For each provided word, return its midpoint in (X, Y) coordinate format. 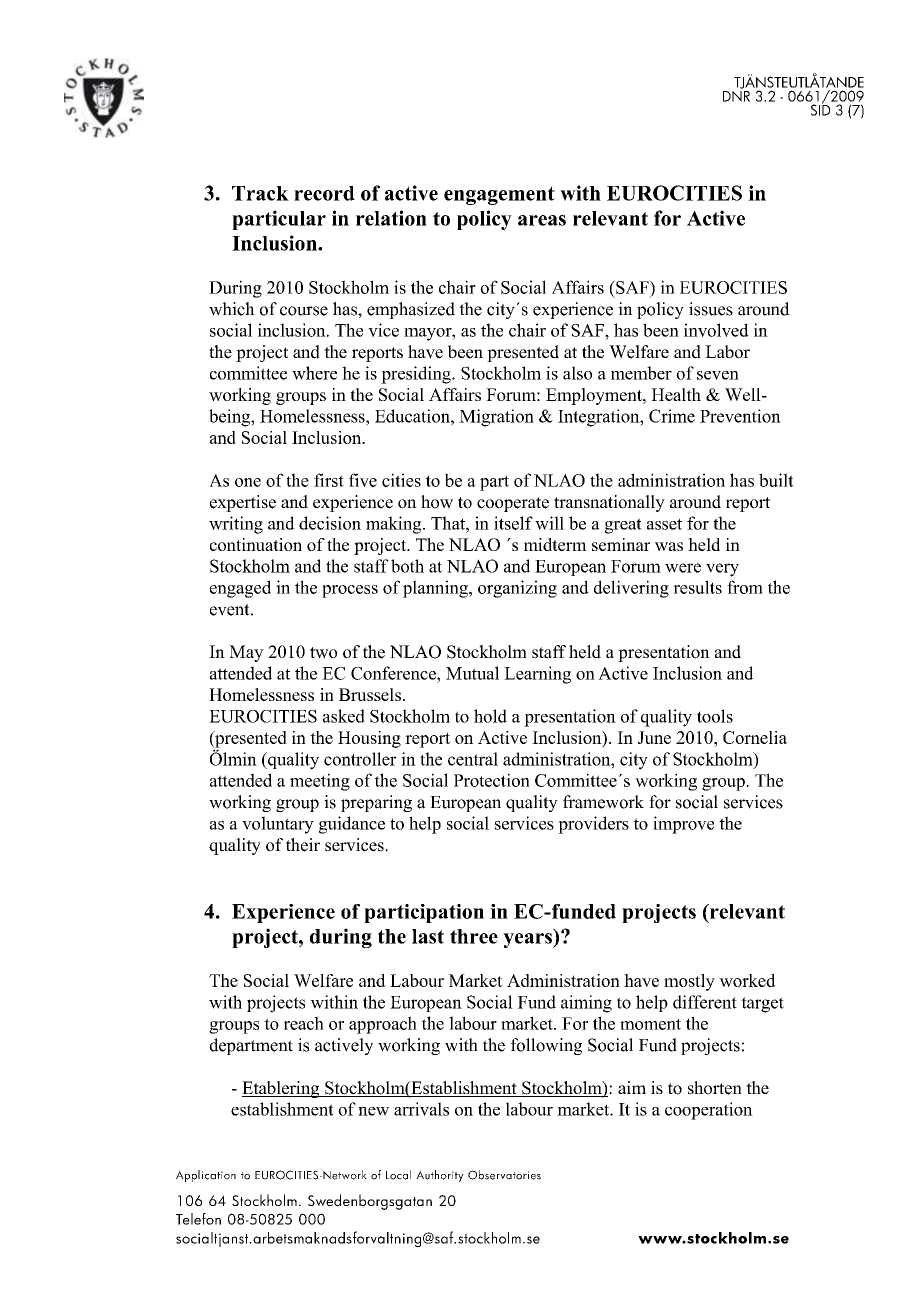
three (474, 936)
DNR (736, 95)
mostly (689, 982)
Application (206, 1176)
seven (718, 375)
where (314, 373)
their (303, 845)
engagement (499, 195)
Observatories (504, 1175)
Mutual (472, 673)
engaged (240, 589)
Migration (496, 418)
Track (260, 193)
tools (715, 716)
